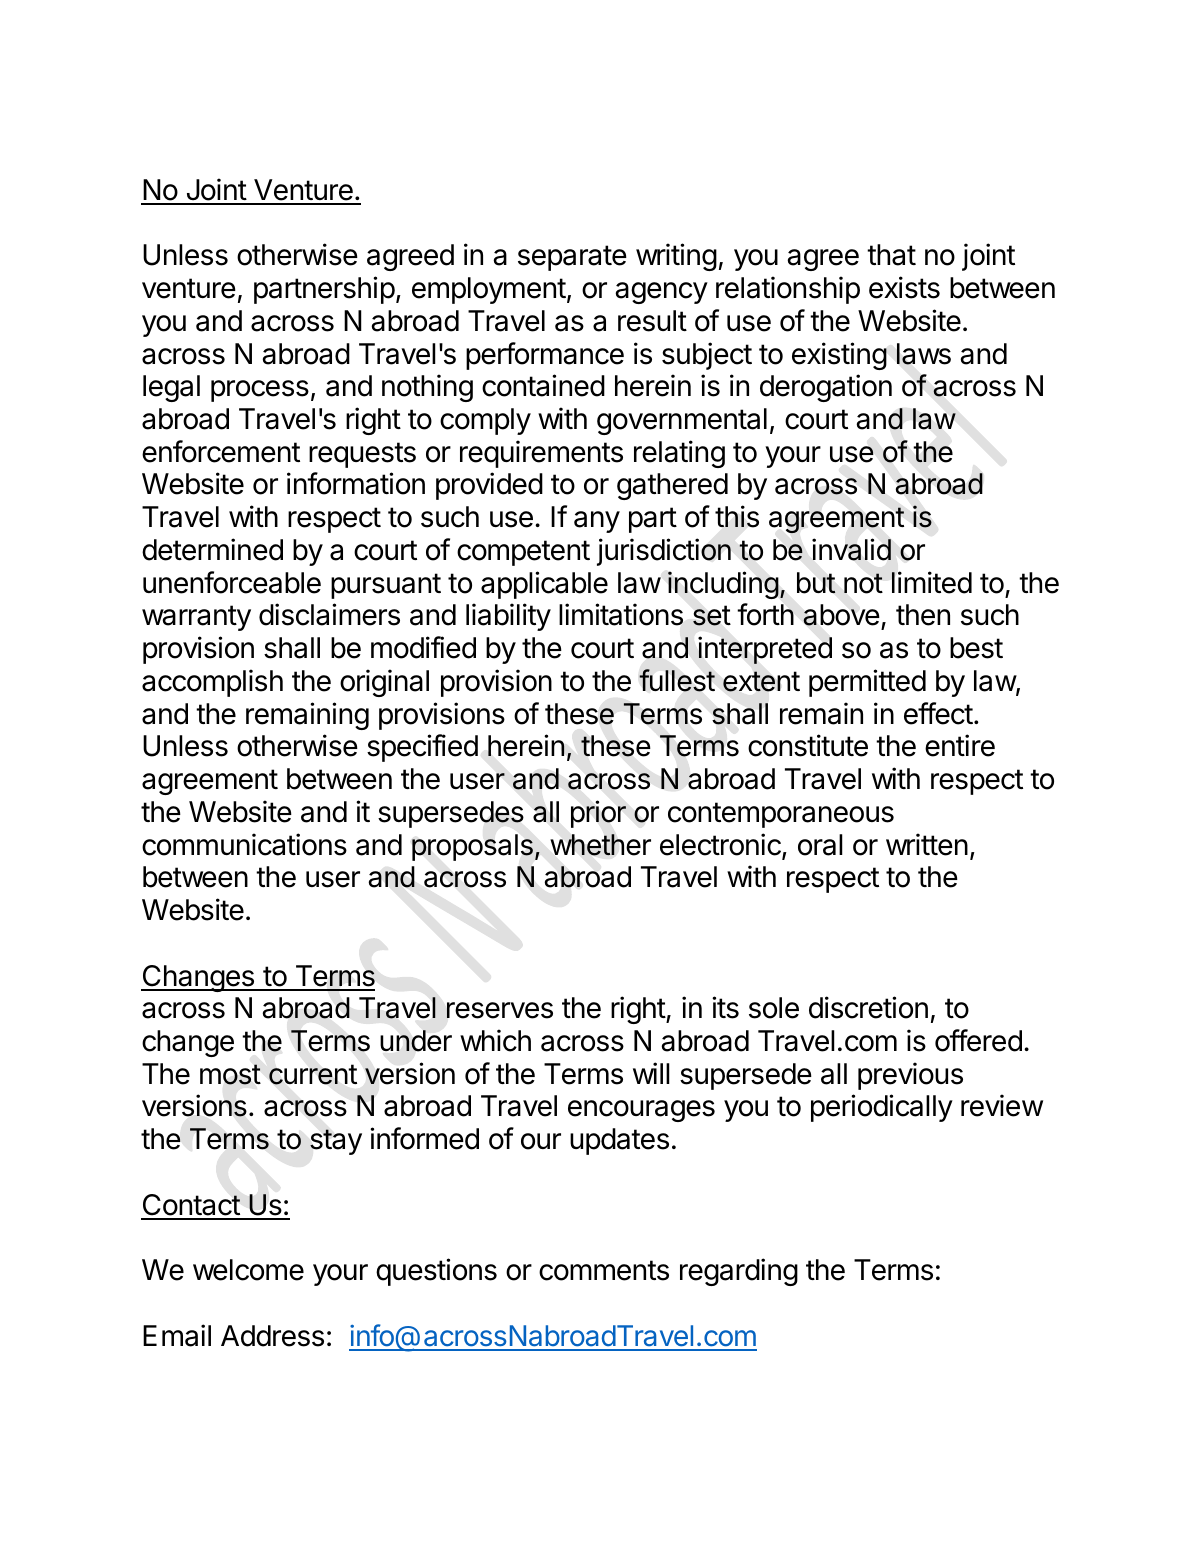 The image size is (1201, 1555). I want to click on comments, so click(604, 1270).
